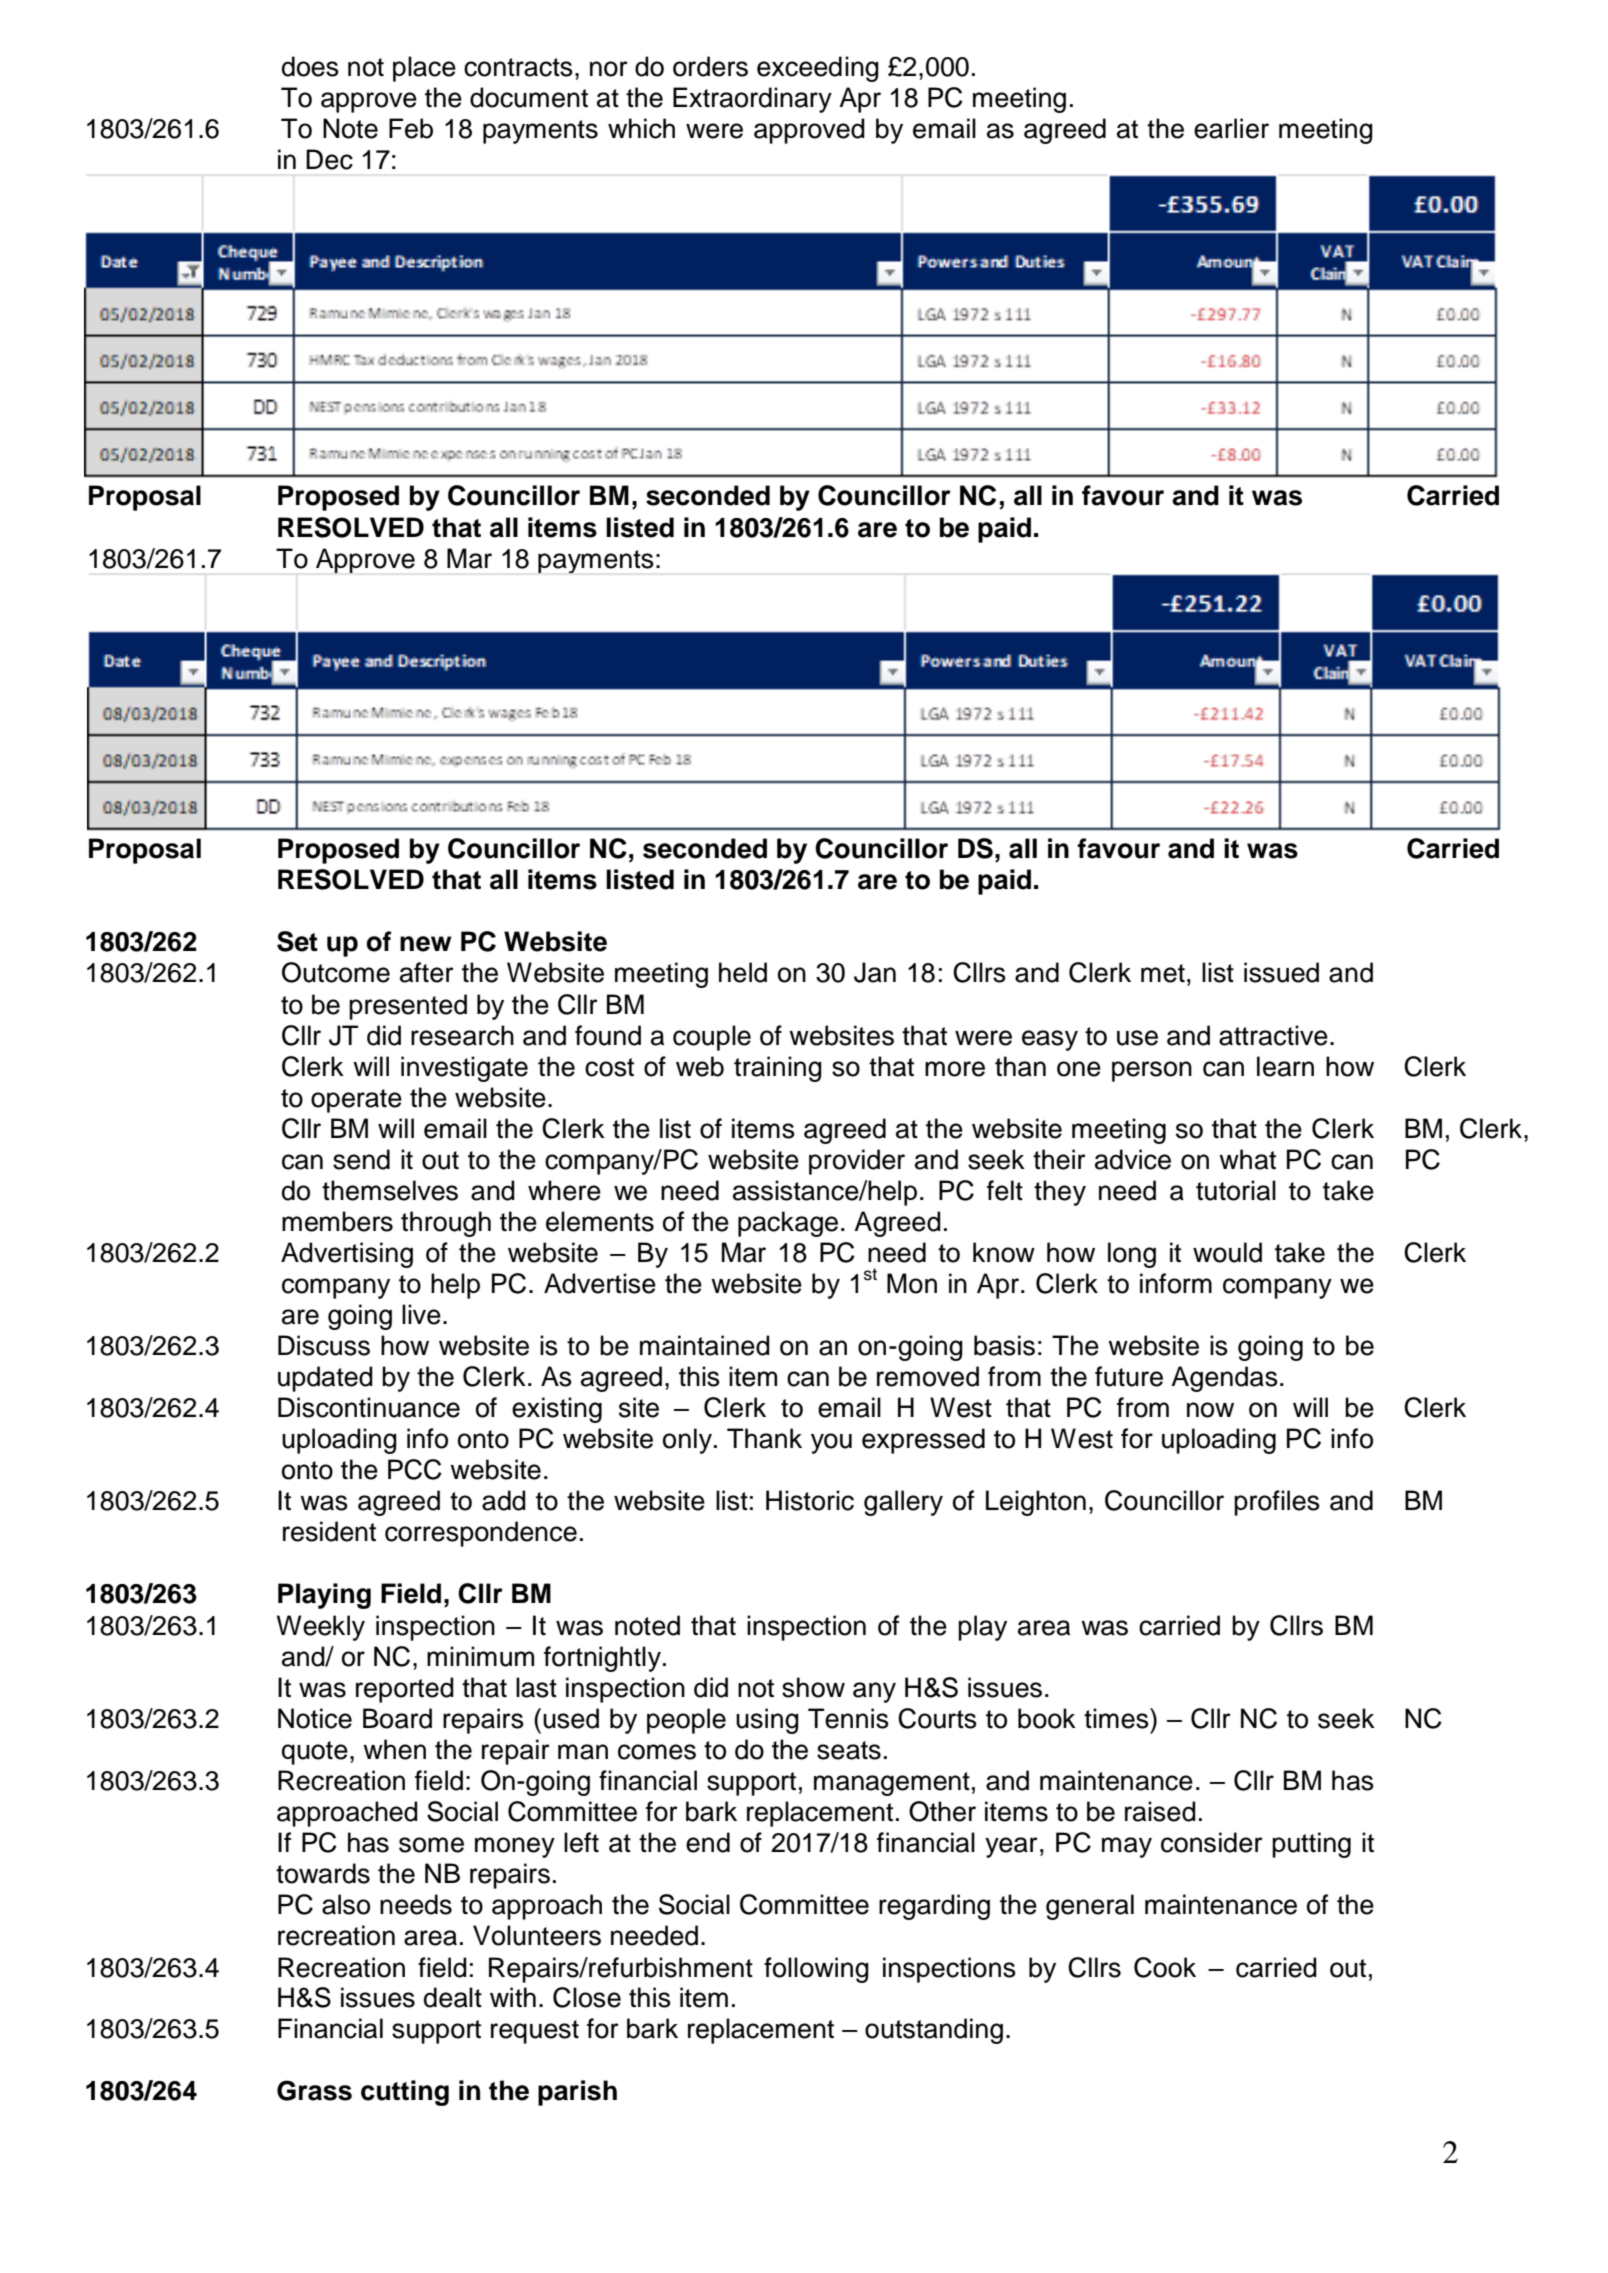 The image size is (1608, 2273). Describe the element at coordinates (411, 128) in the screenshot. I see `Feb` at that location.
